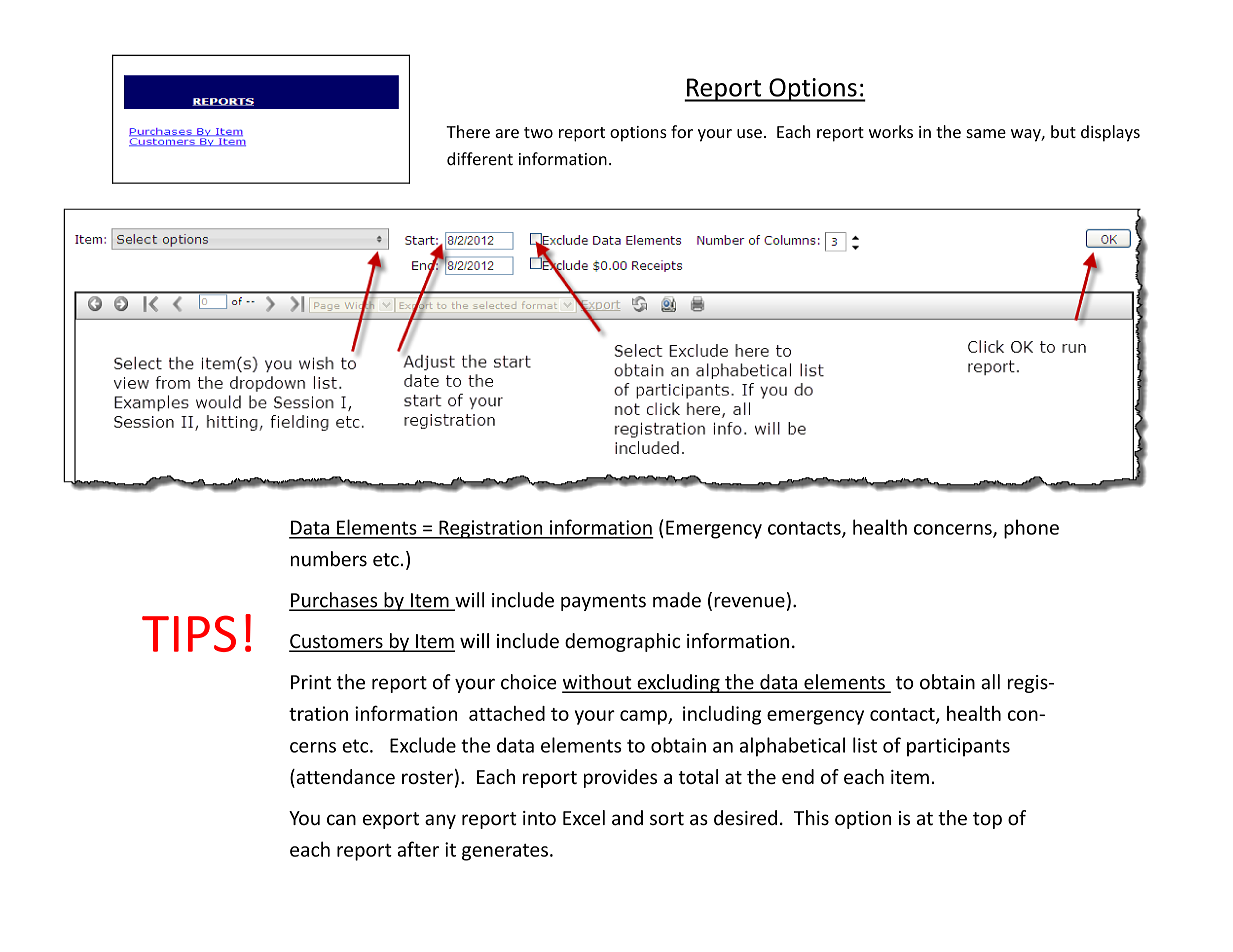 The height and width of the document is (952, 1233). I want to click on use, so click(749, 133).
